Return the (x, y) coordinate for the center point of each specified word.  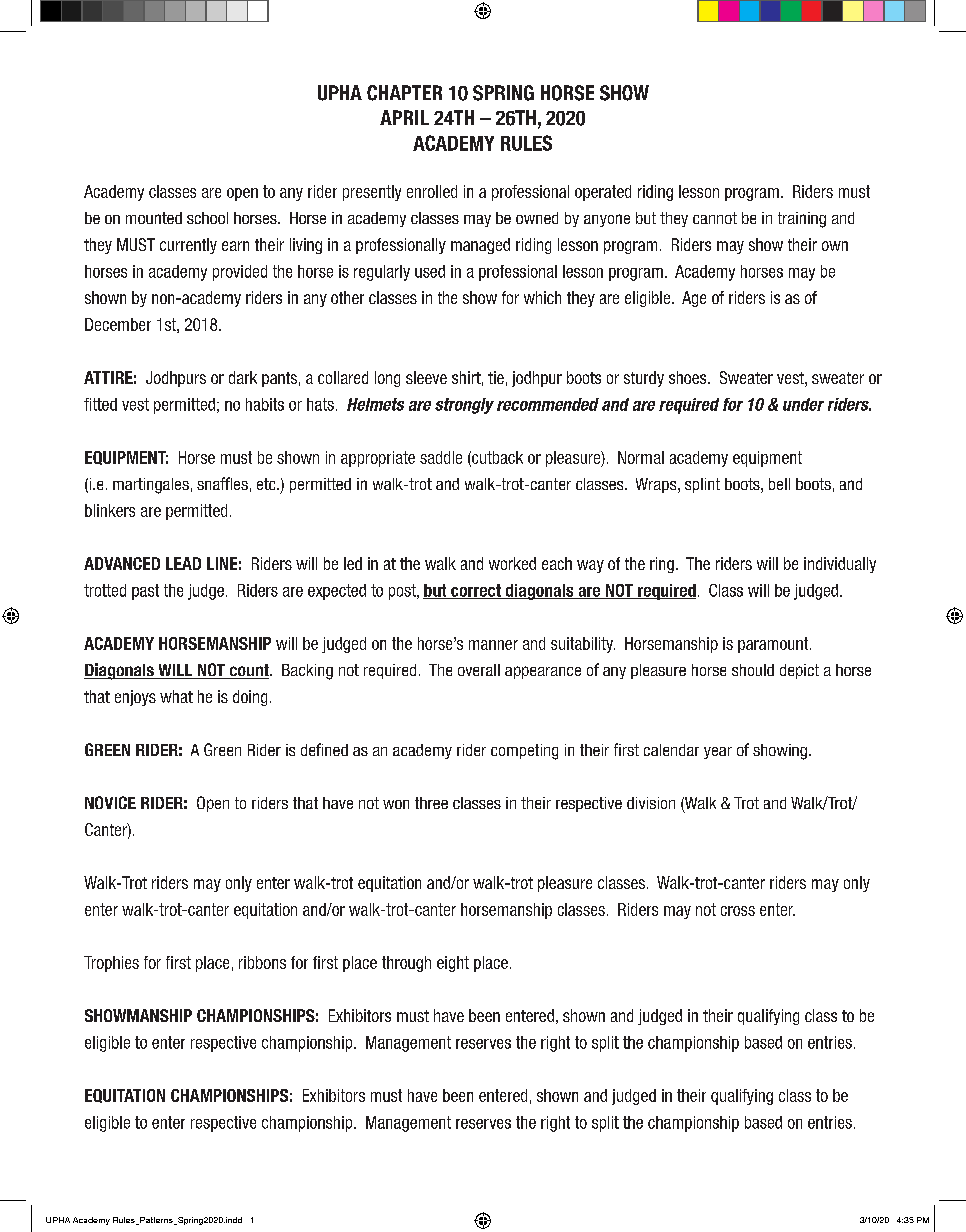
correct (476, 591)
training (802, 220)
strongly (464, 406)
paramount (774, 645)
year (718, 753)
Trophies (111, 964)
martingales (151, 486)
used (430, 271)
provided (240, 273)
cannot (715, 218)
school (207, 218)
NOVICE (110, 802)
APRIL (404, 117)
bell (779, 484)
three (431, 803)
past (145, 592)
